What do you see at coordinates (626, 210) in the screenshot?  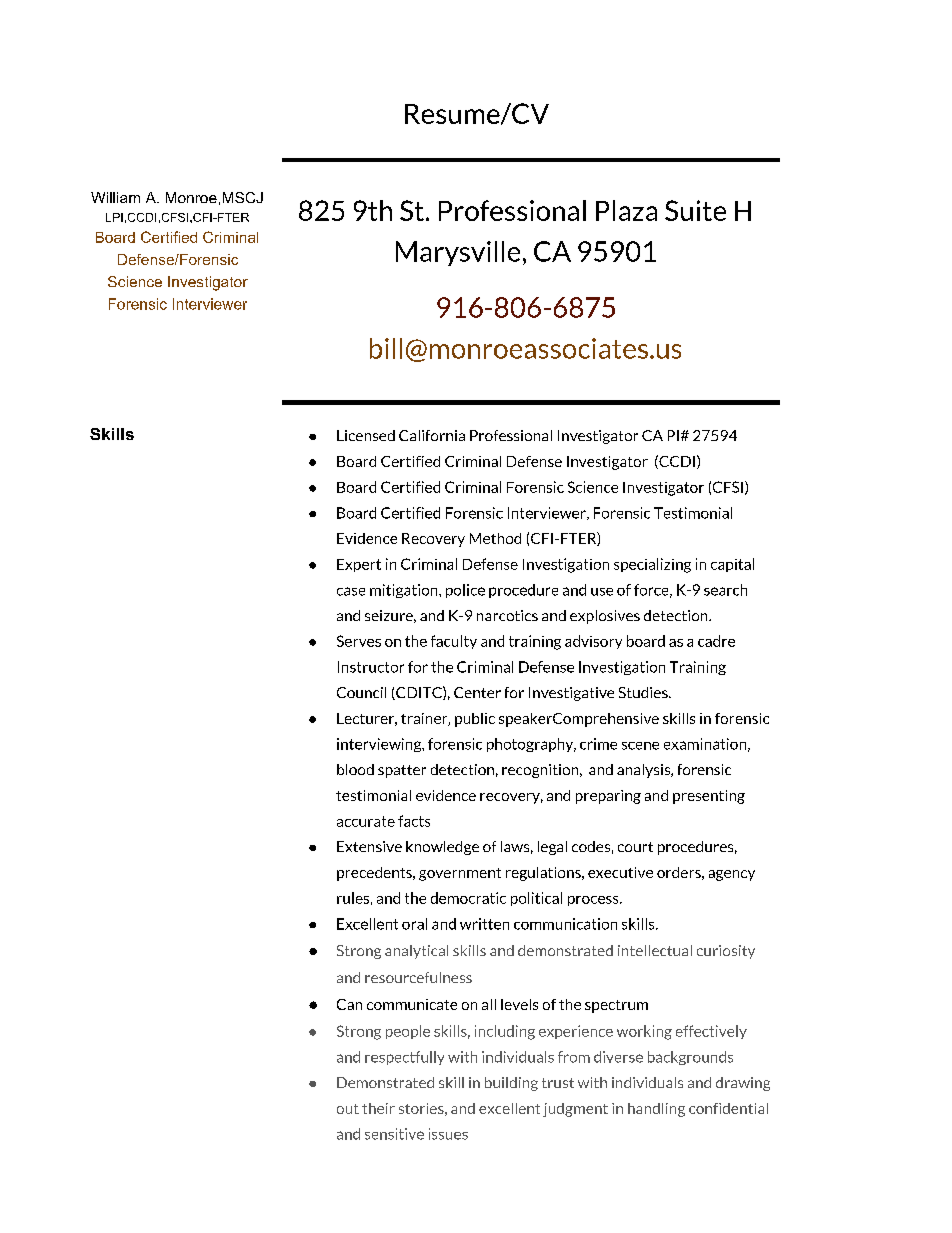 I see `Plaza` at bounding box center [626, 210].
